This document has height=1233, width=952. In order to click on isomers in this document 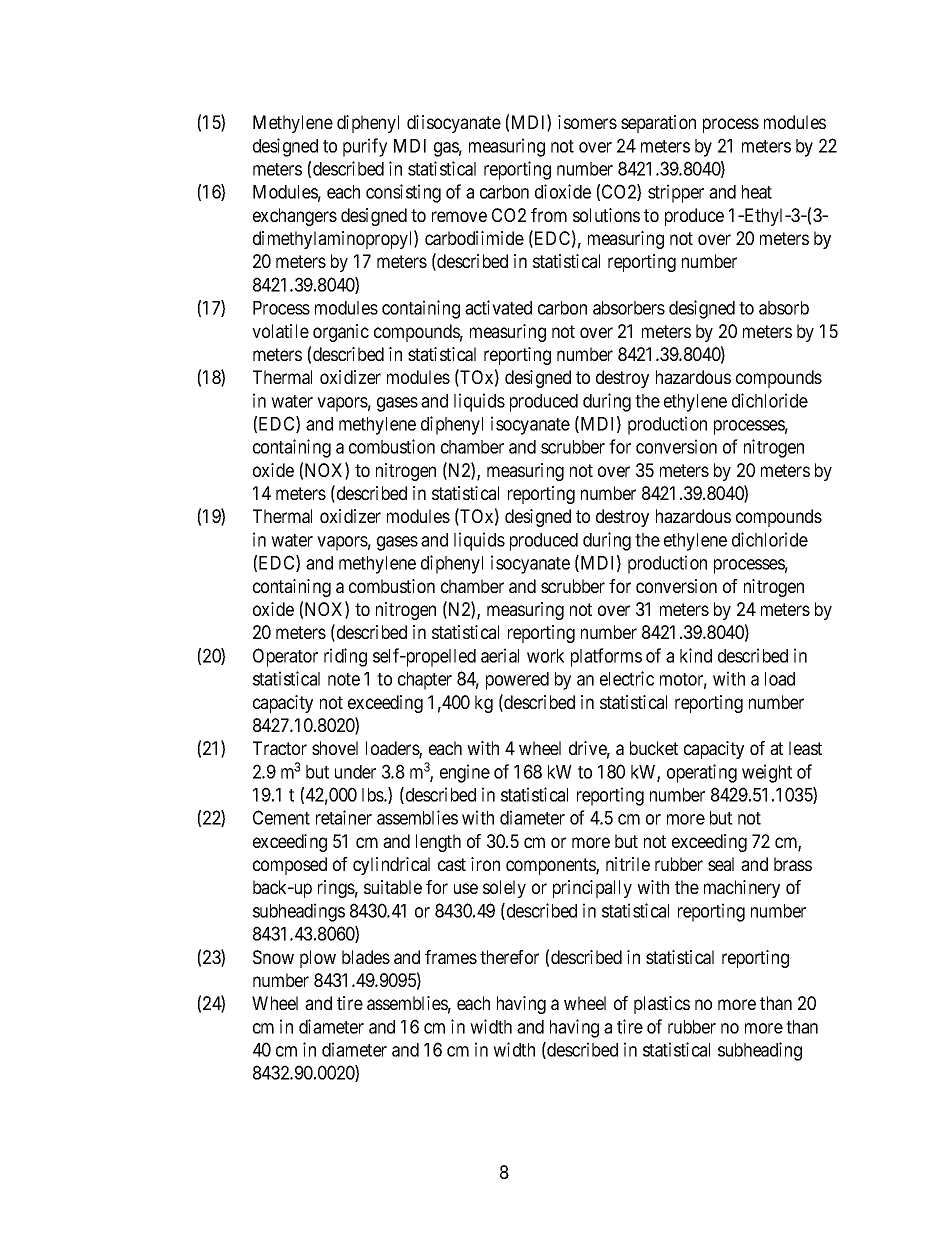, I will do `click(587, 122)`.
